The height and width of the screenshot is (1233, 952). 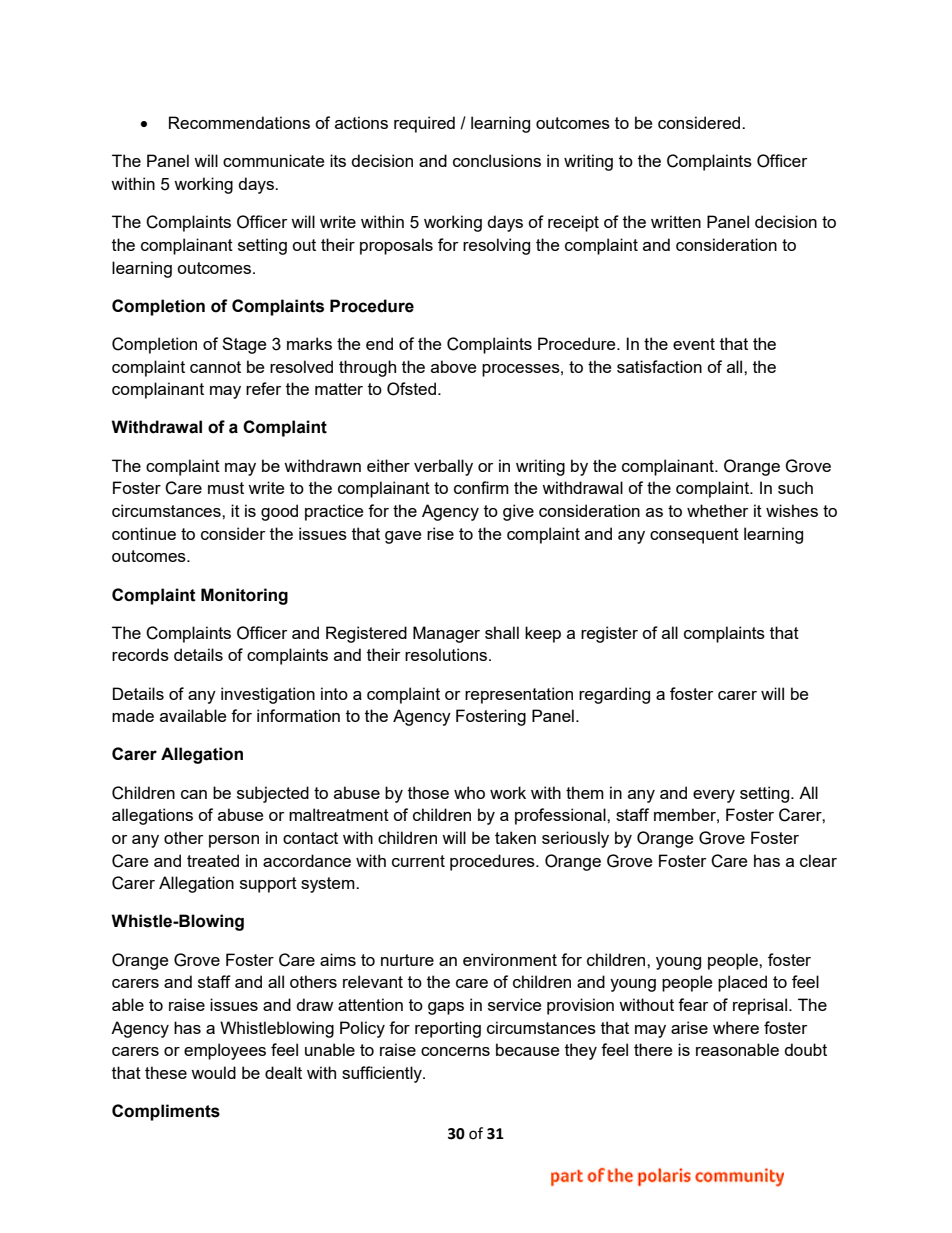 I want to click on would, so click(x=213, y=1072).
